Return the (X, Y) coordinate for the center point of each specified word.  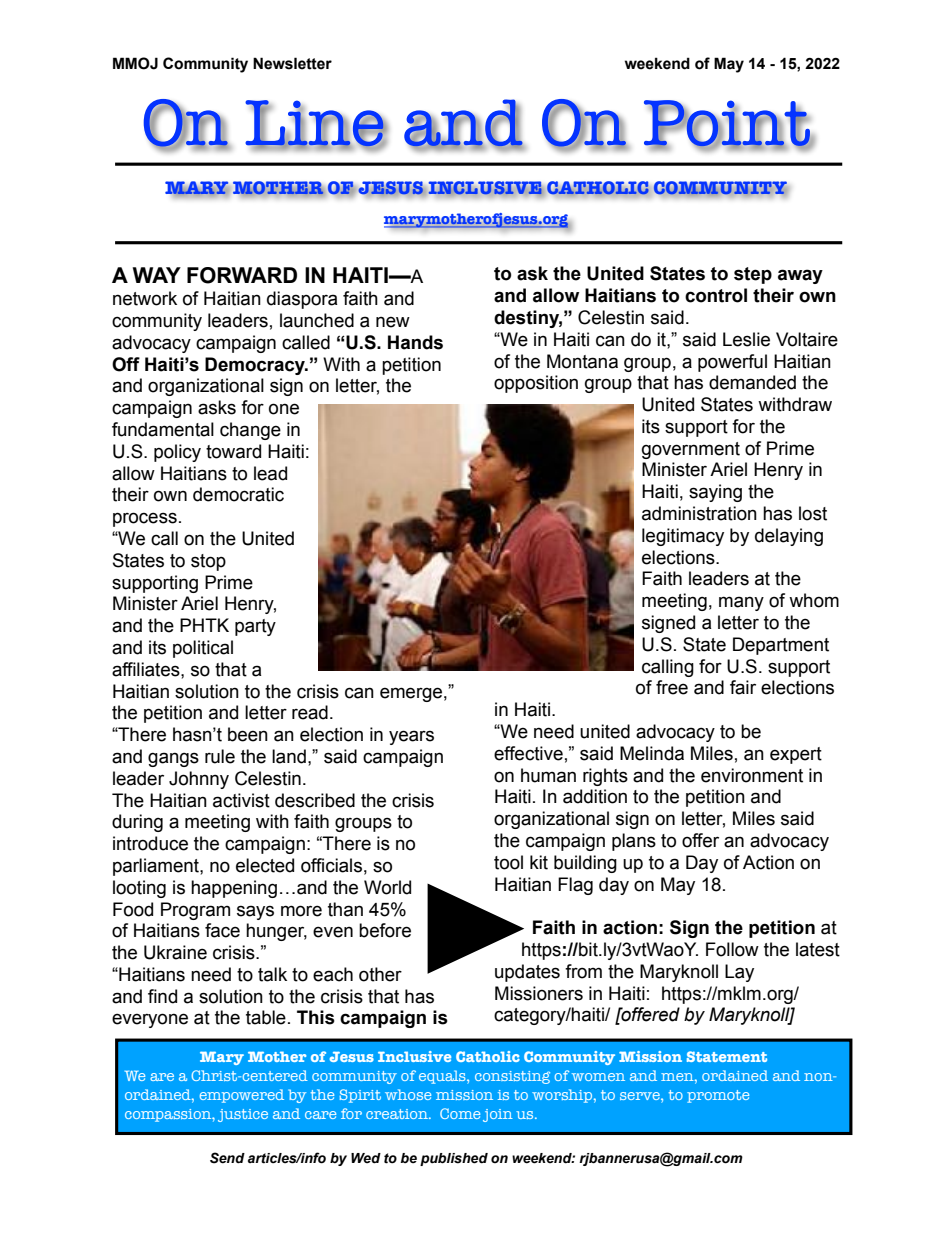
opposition (536, 384)
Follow (732, 949)
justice (243, 1115)
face (222, 930)
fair (743, 687)
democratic (238, 494)
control (716, 295)
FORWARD (242, 275)
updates (527, 973)
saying (715, 493)
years (411, 737)
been (248, 734)
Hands (415, 342)
